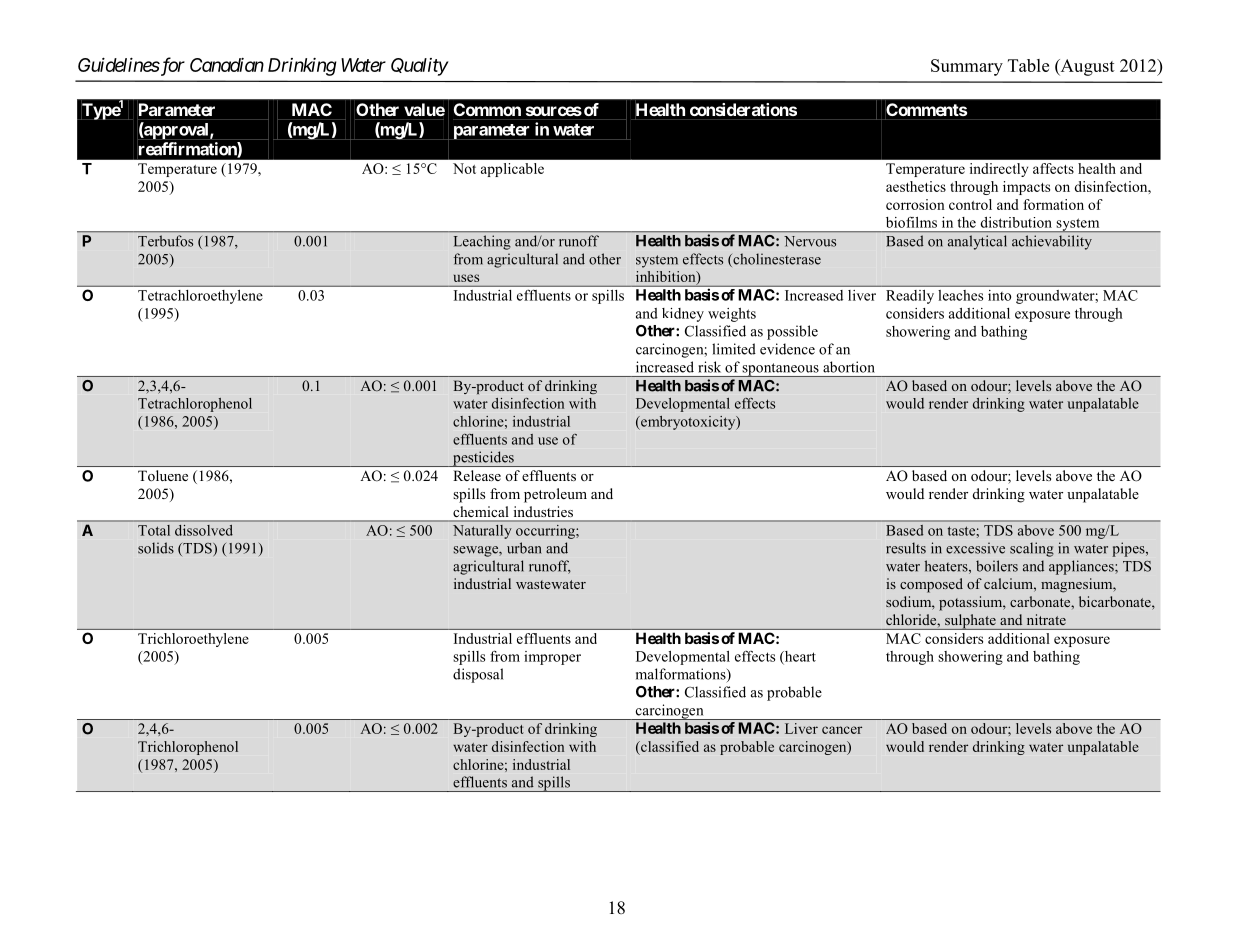 This document has height=952, width=1233. What do you see at coordinates (227, 65) in the document?
I see `Canadian` at bounding box center [227, 65].
